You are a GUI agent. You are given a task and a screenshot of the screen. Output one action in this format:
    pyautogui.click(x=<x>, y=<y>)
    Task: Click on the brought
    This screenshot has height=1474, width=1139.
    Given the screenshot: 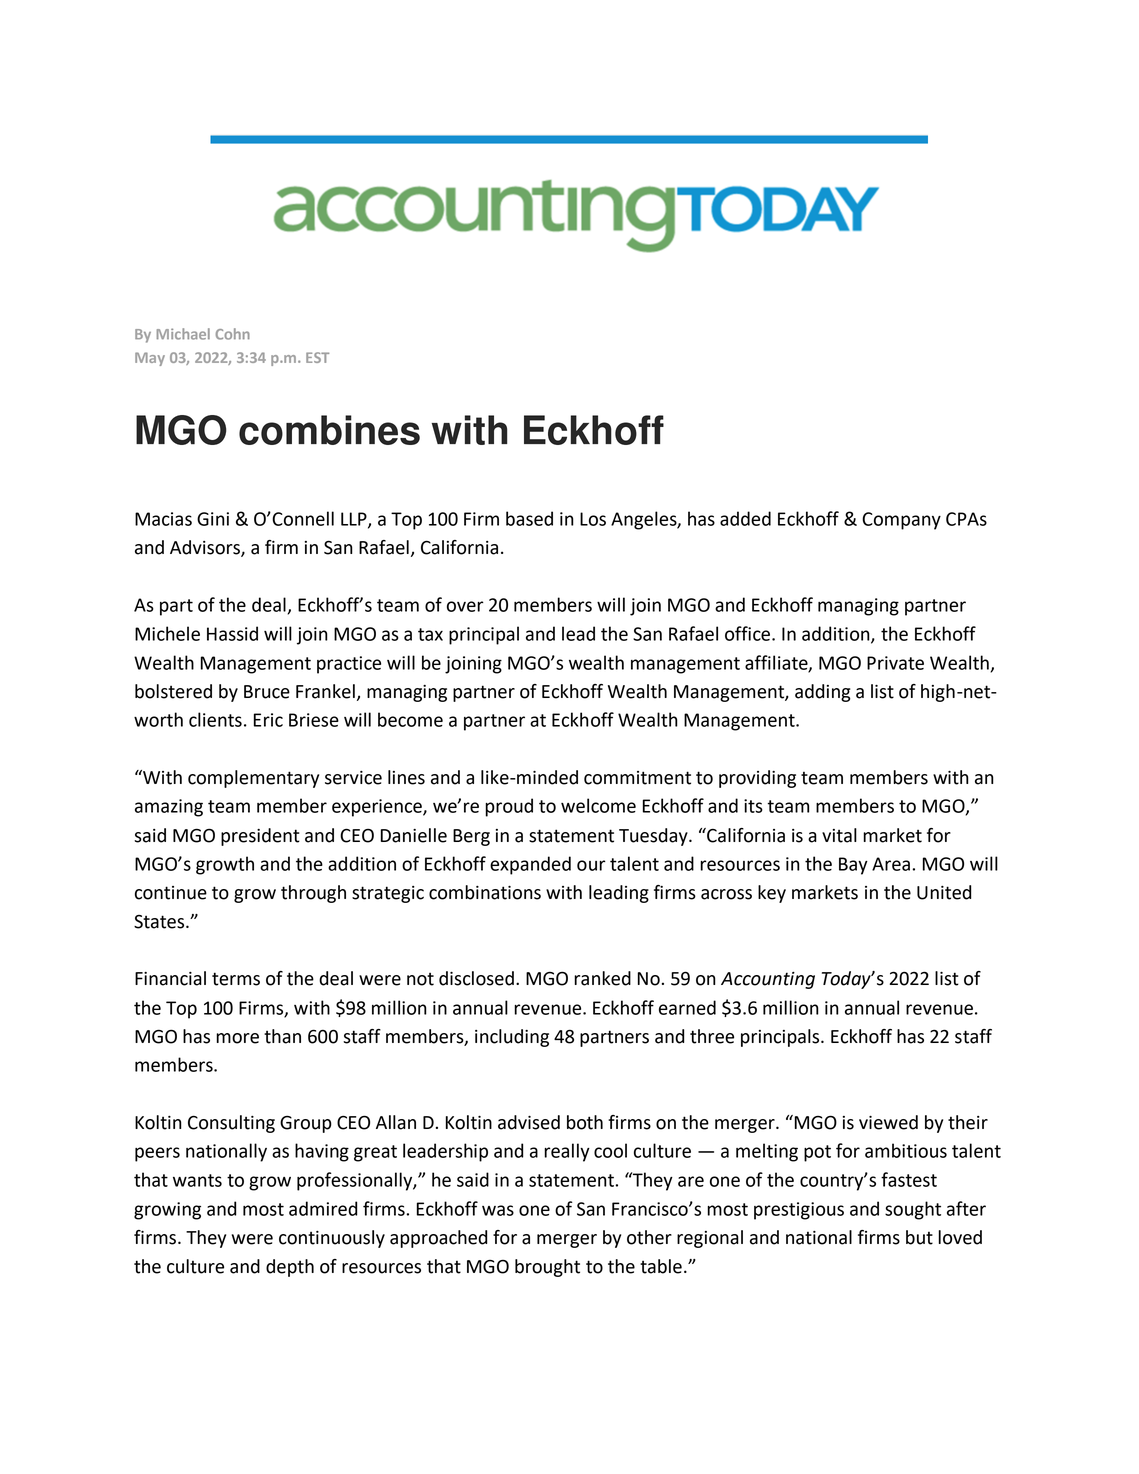 What is the action you would take?
    pyautogui.click(x=547, y=1268)
